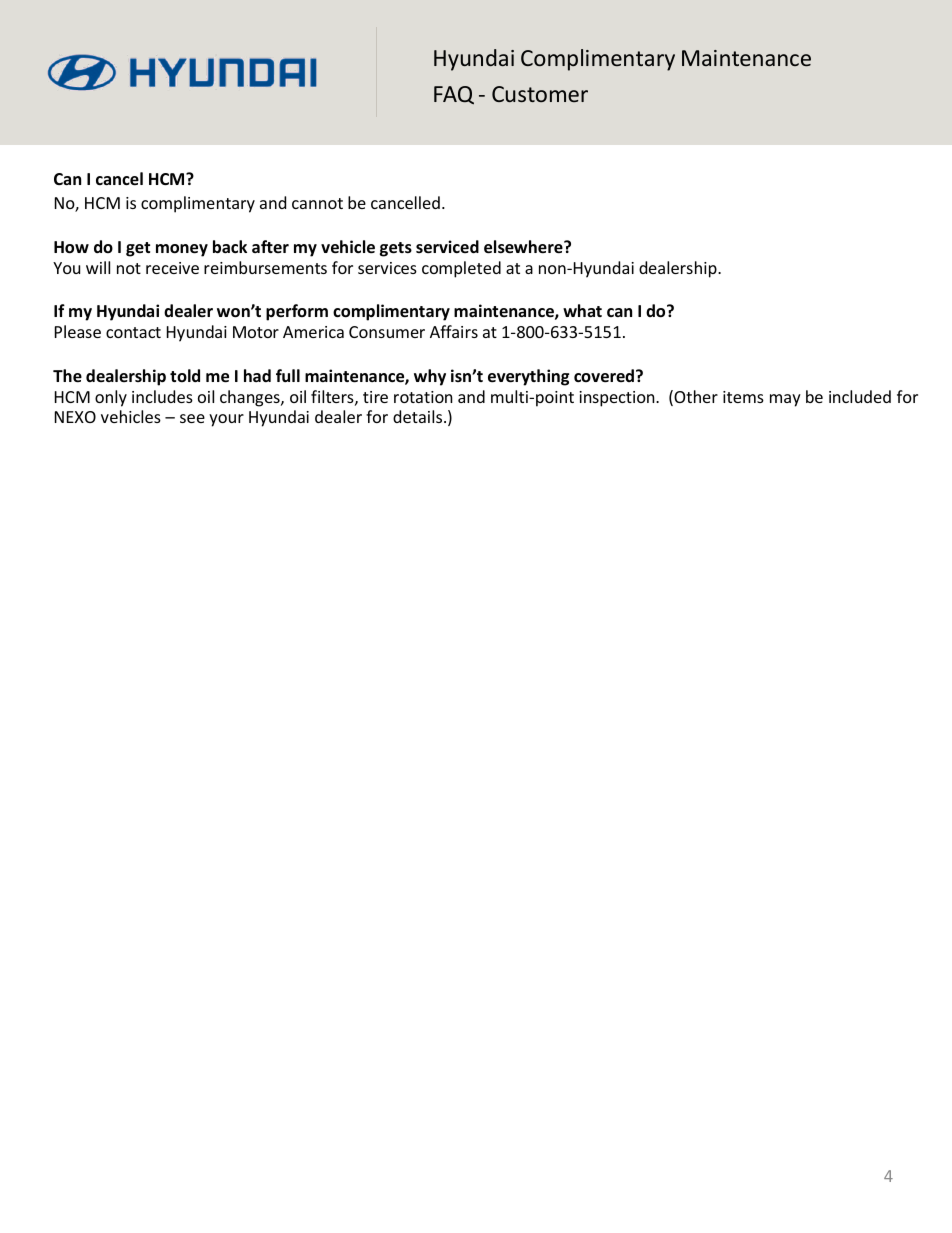 This document has height=1233, width=952. What do you see at coordinates (454, 331) in the document?
I see `Affairs` at bounding box center [454, 331].
